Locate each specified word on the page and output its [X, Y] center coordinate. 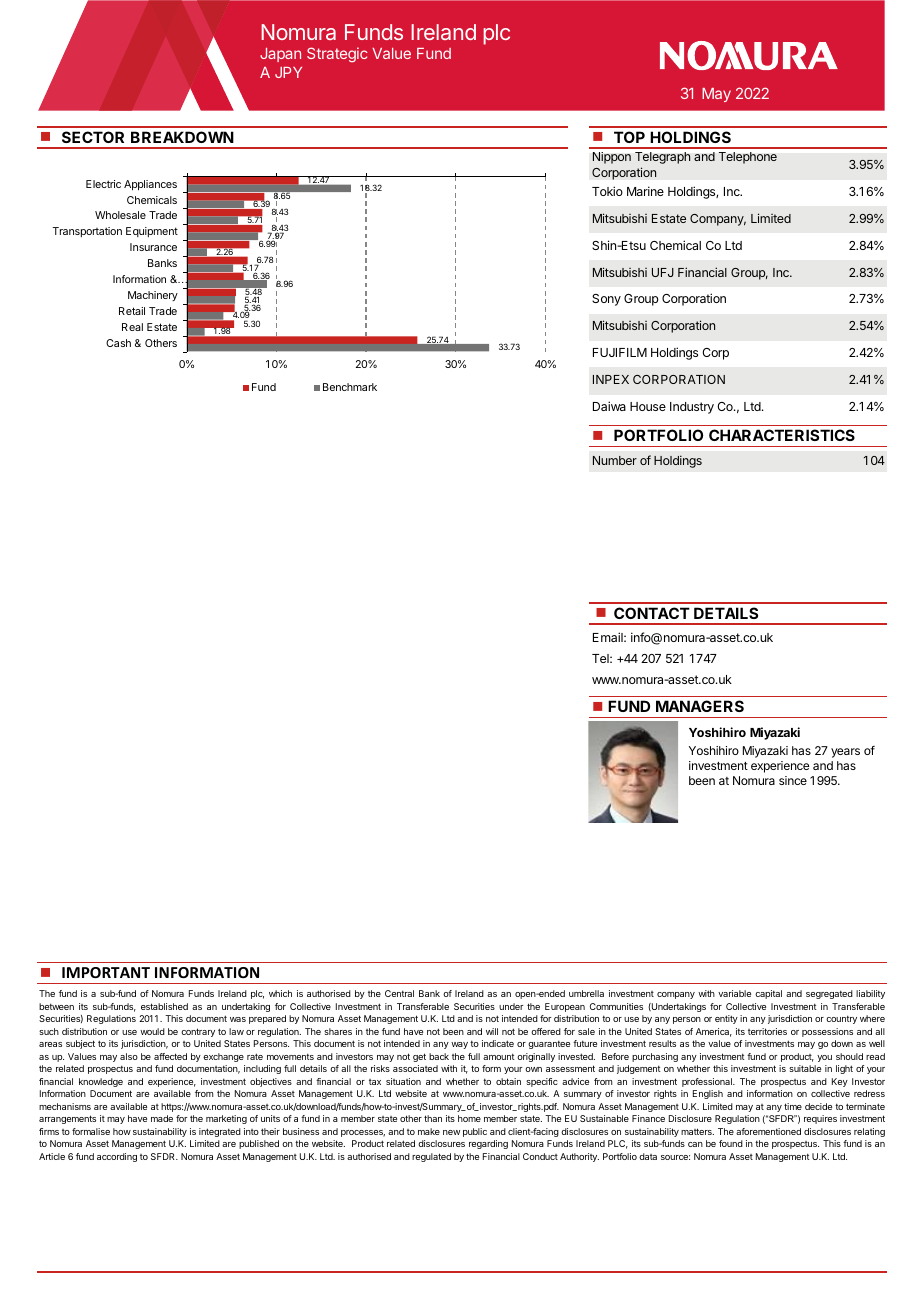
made [162, 1118]
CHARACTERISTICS [782, 435]
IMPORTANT [106, 972]
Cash [118, 343]
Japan [280, 55]
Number [615, 460]
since [793, 780]
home [469, 1118]
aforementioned [768, 1131]
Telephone [748, 158]
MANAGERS [700, 706]
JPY [288, 72]
